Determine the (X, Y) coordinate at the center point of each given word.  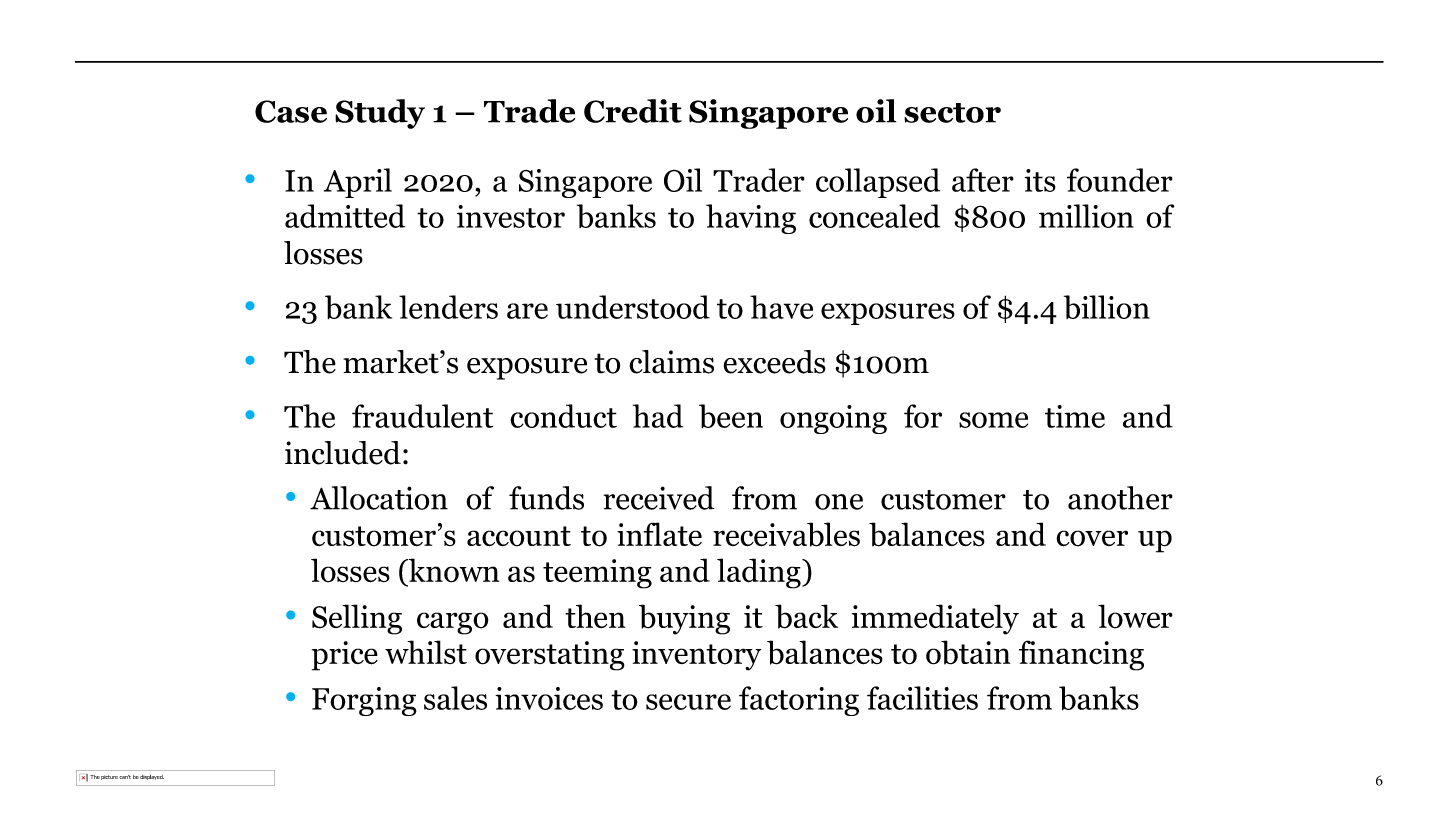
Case (291, 111)
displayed (152, 777)
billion (1107, 307)
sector (952, 113)
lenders (448, 307)
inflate (659, 534)
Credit (633, 111)
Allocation (379, 498)
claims (671, 362)
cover (1092, 538)
